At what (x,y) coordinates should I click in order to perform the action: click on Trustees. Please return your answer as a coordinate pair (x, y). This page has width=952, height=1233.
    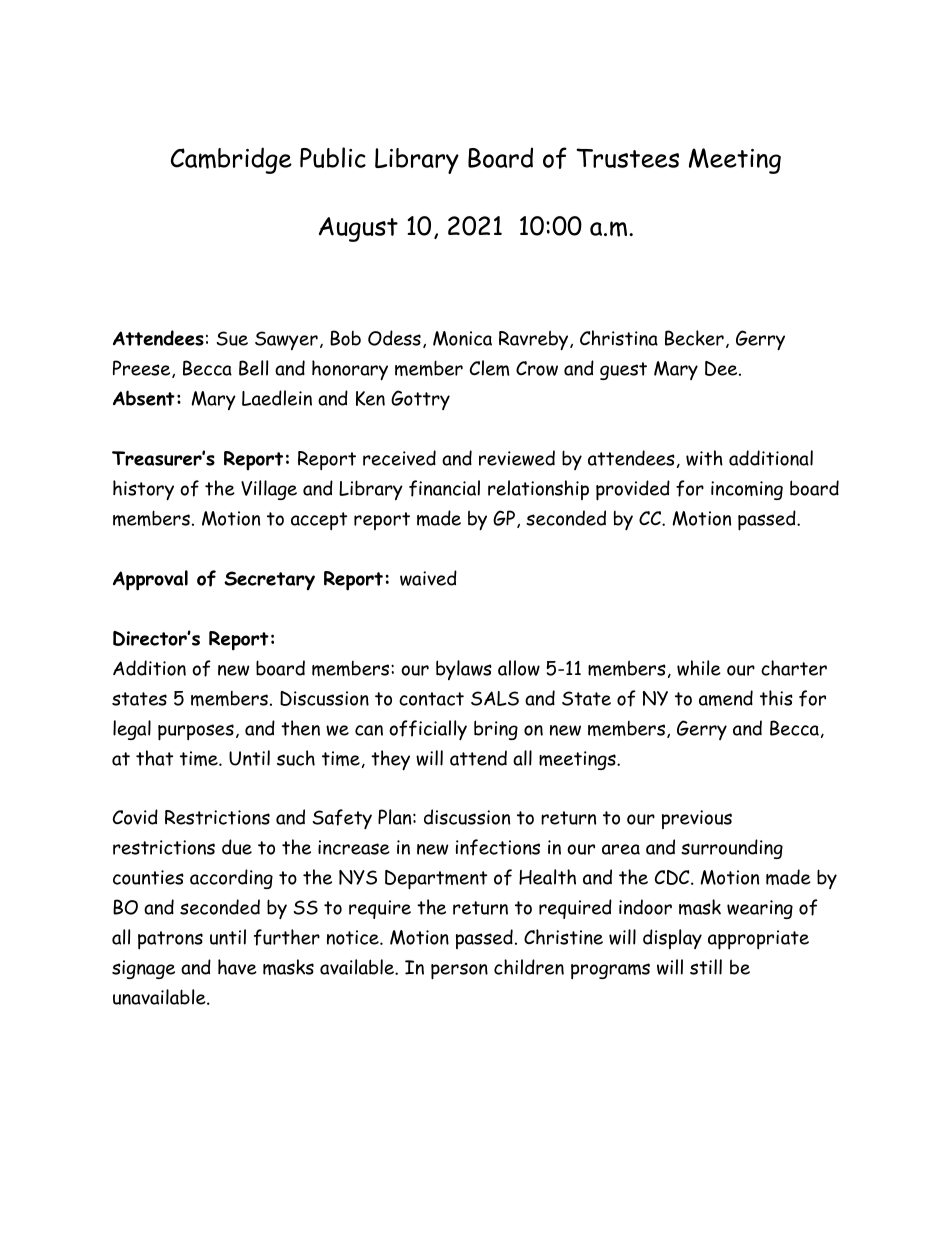
    Looking at the image, I should click on (627, 158).
